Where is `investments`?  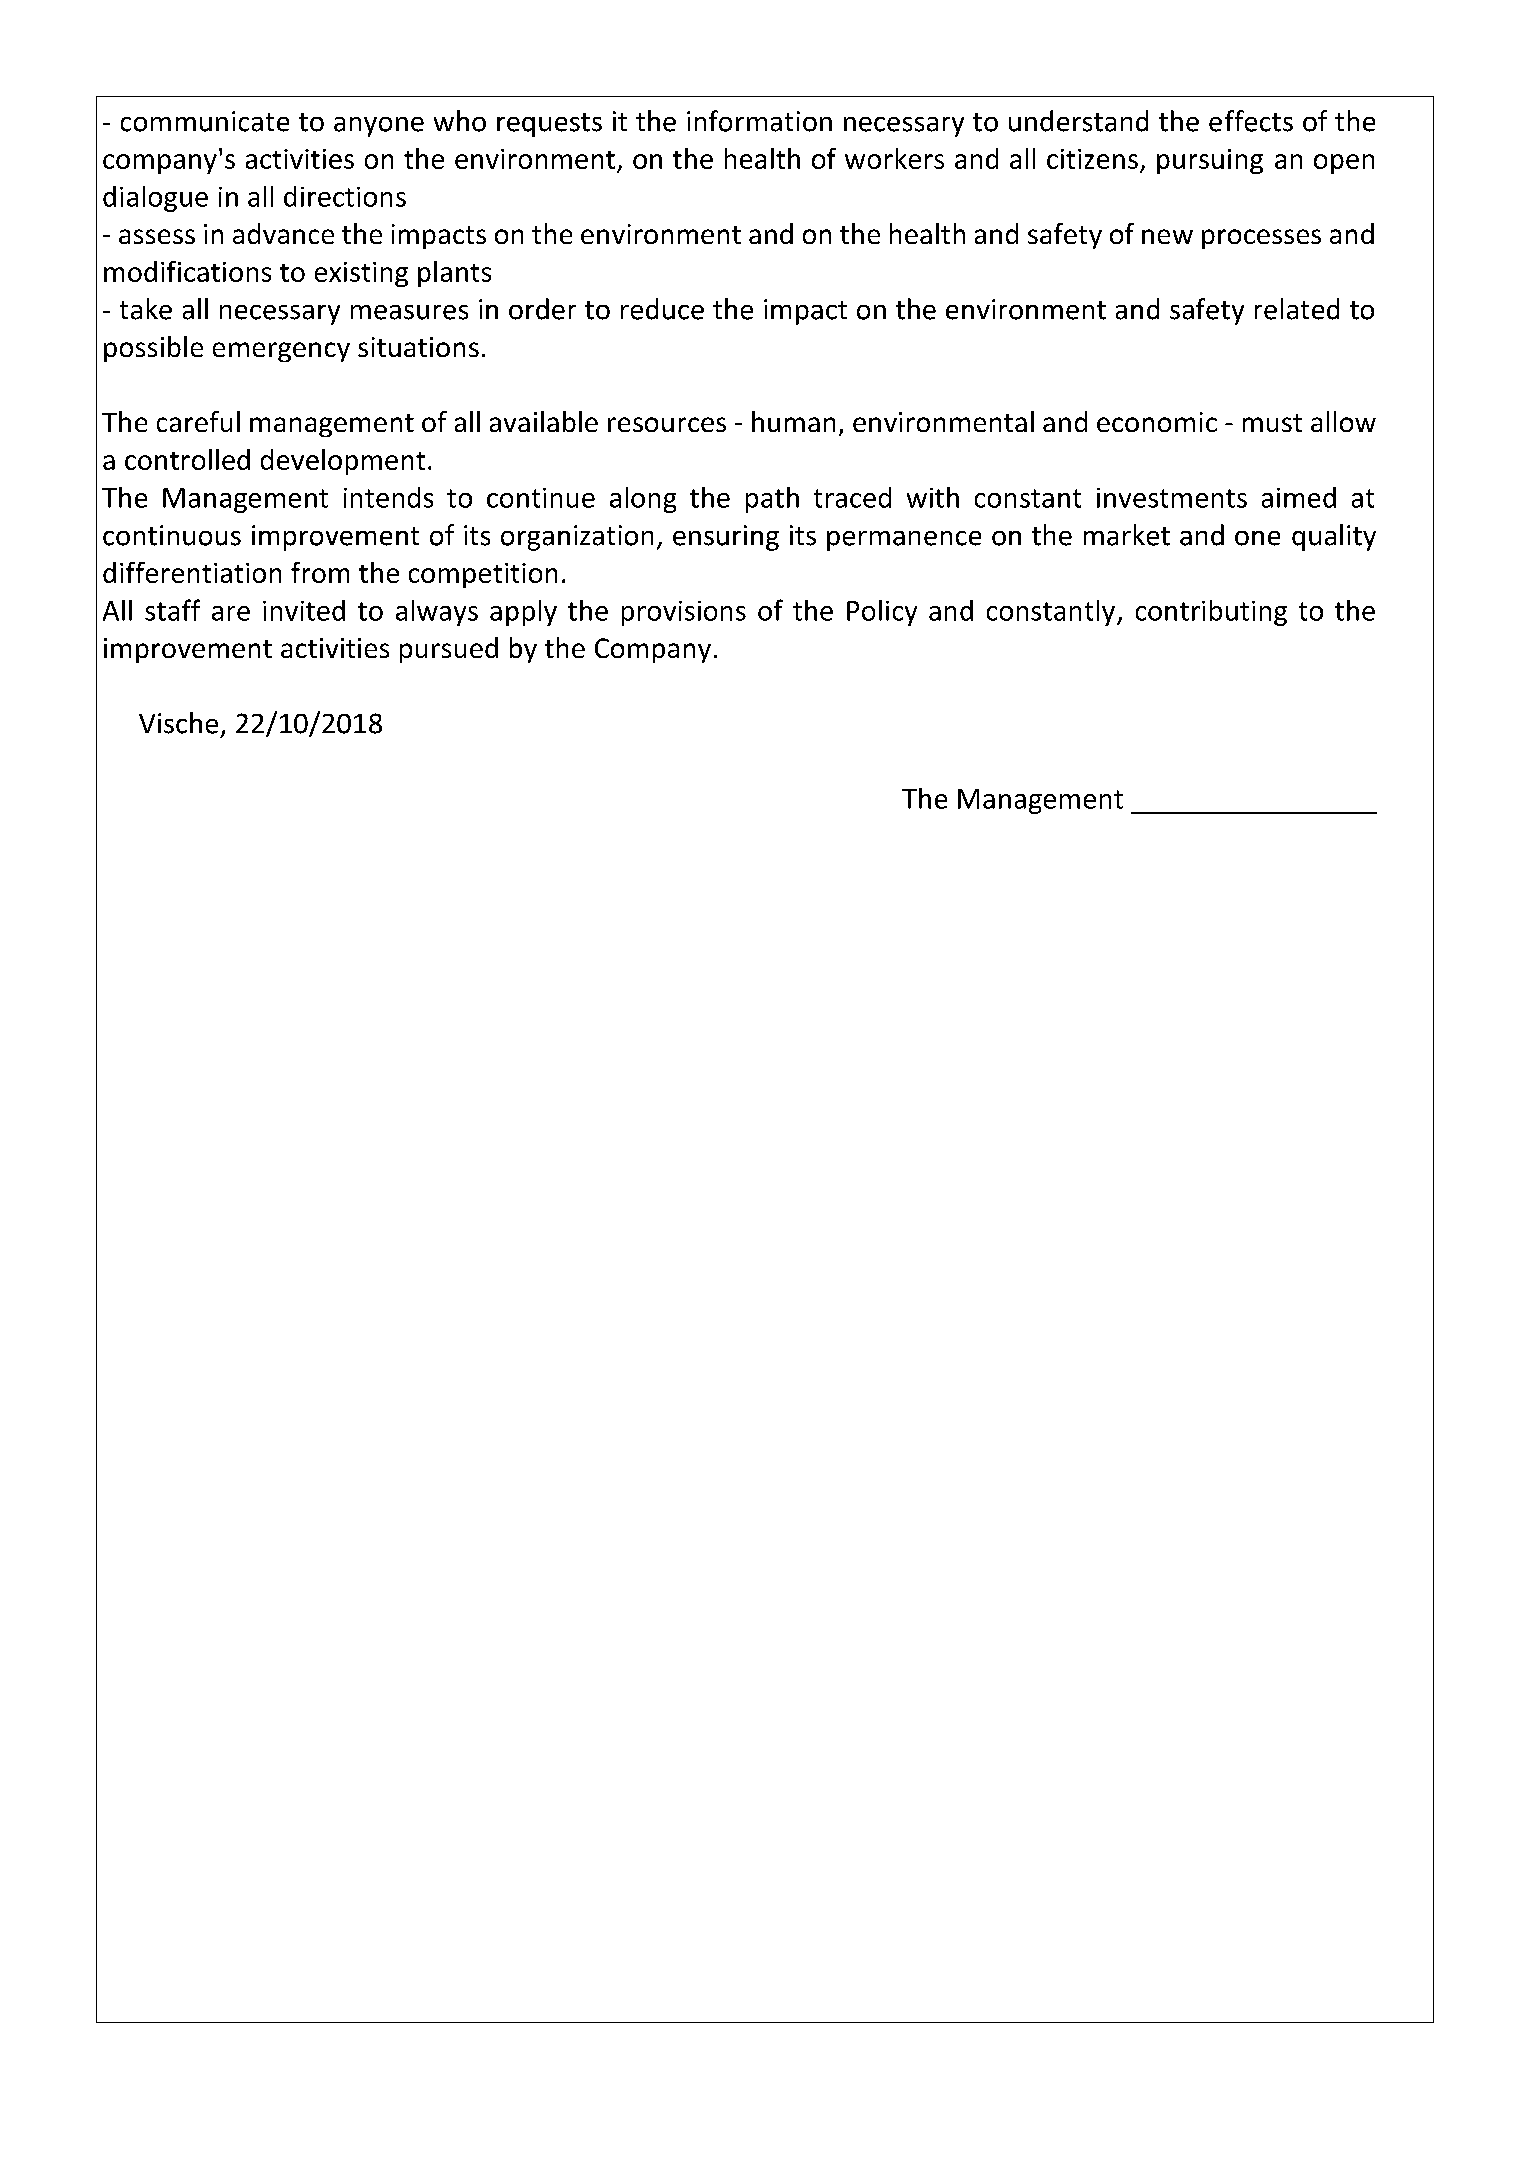 investments is located at coordinates (1172, 498).
